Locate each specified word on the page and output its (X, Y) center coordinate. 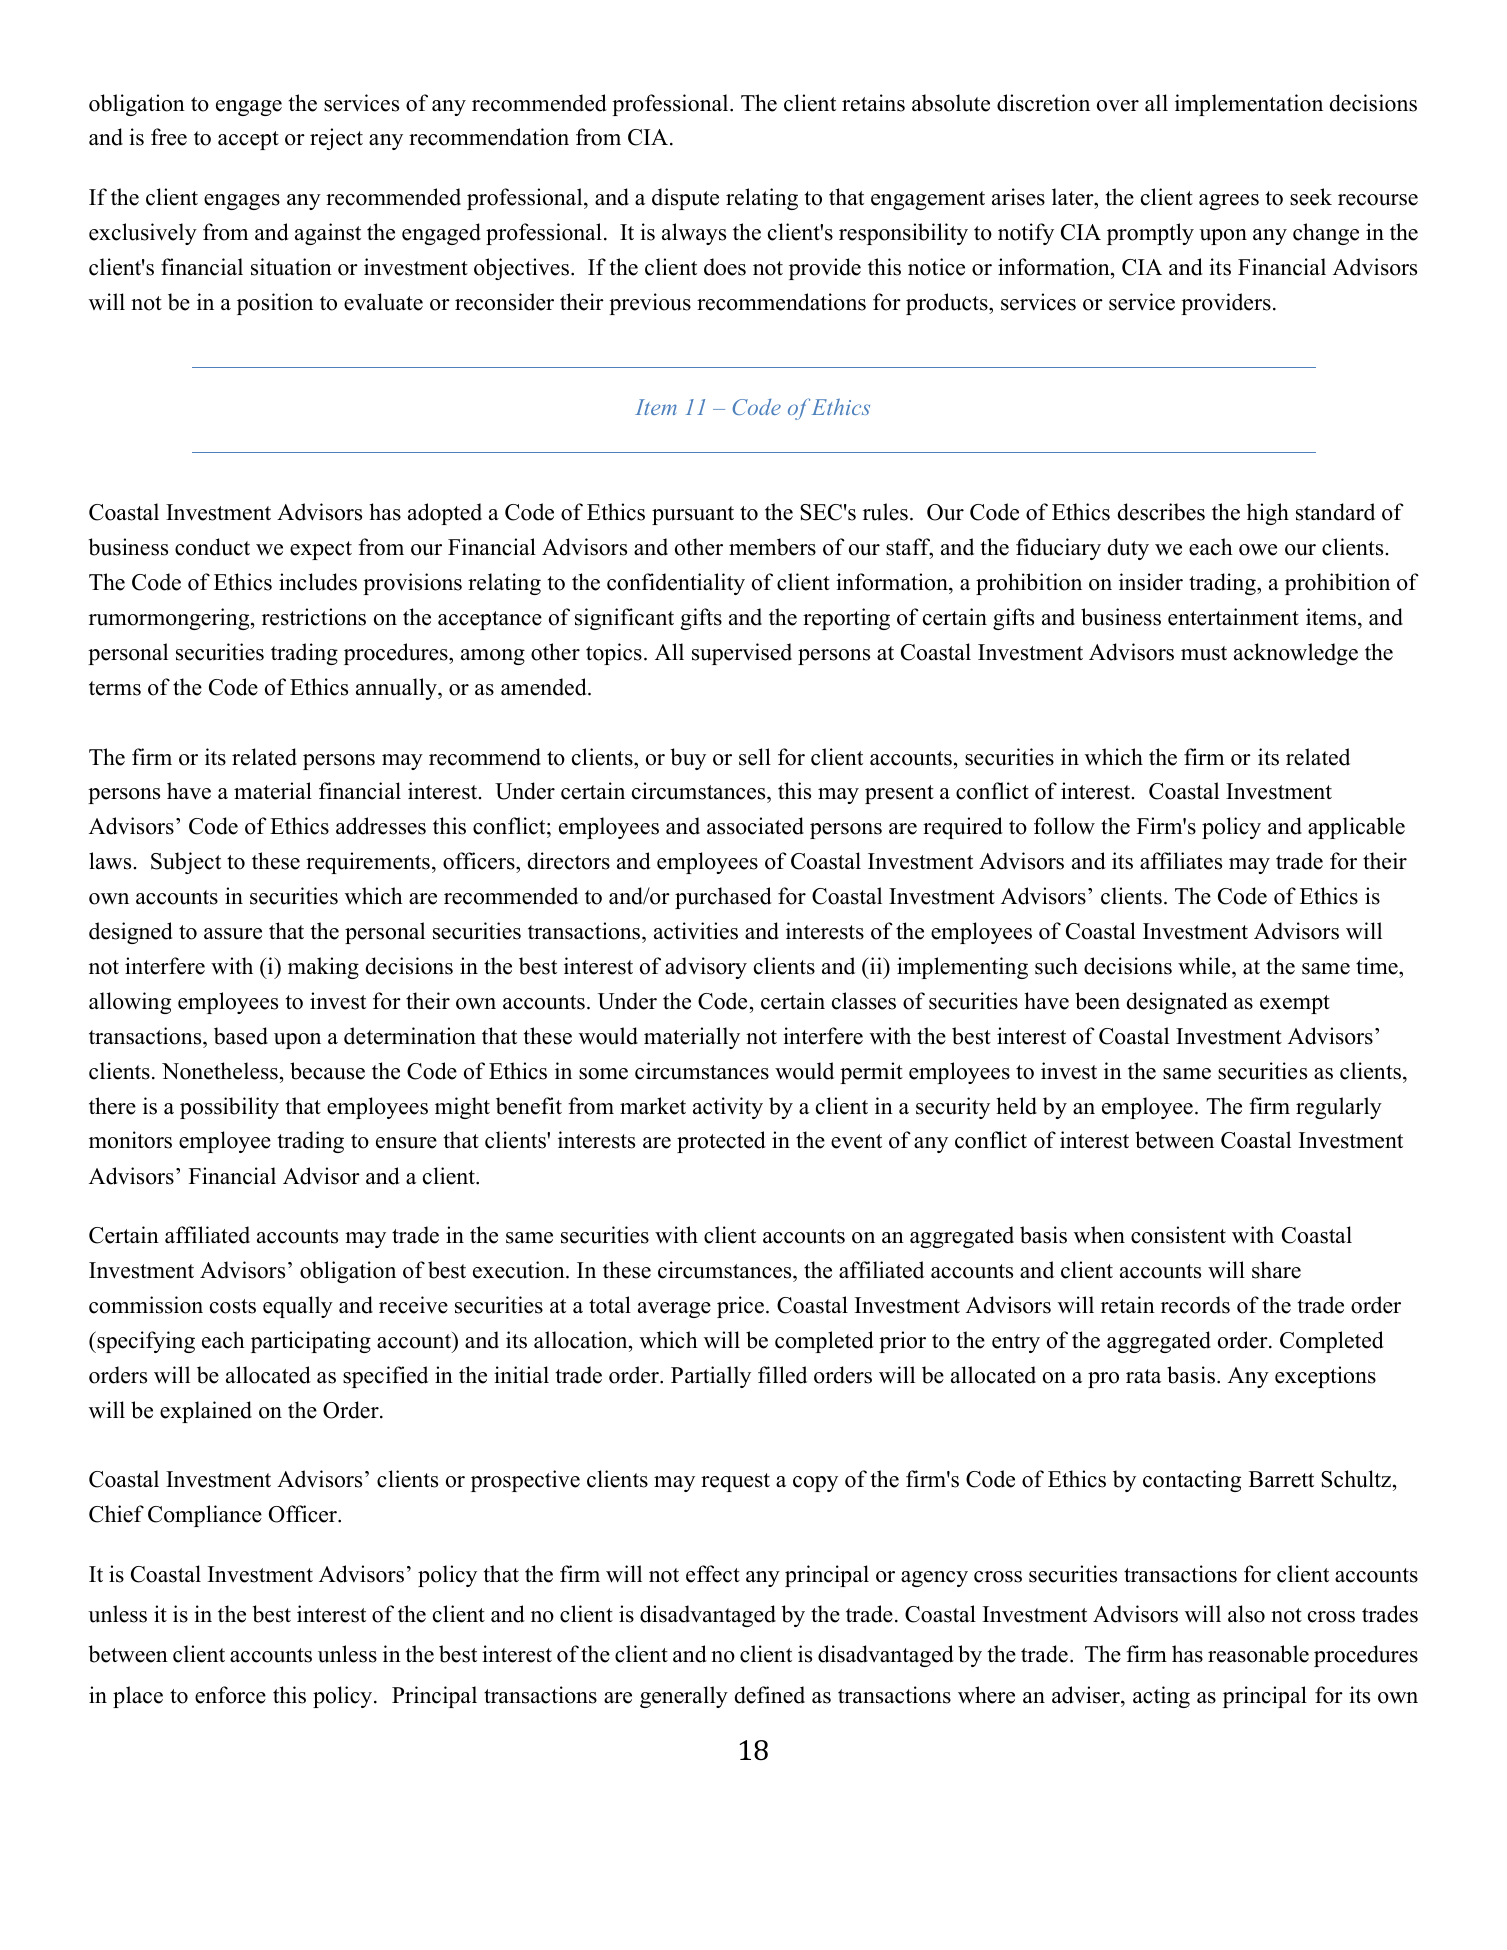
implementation (1249, 105)
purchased (723, 898)
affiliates (1181, 861)
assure (233, 934)
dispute (685, 199)
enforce (230, 1695)
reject (336, 139)
